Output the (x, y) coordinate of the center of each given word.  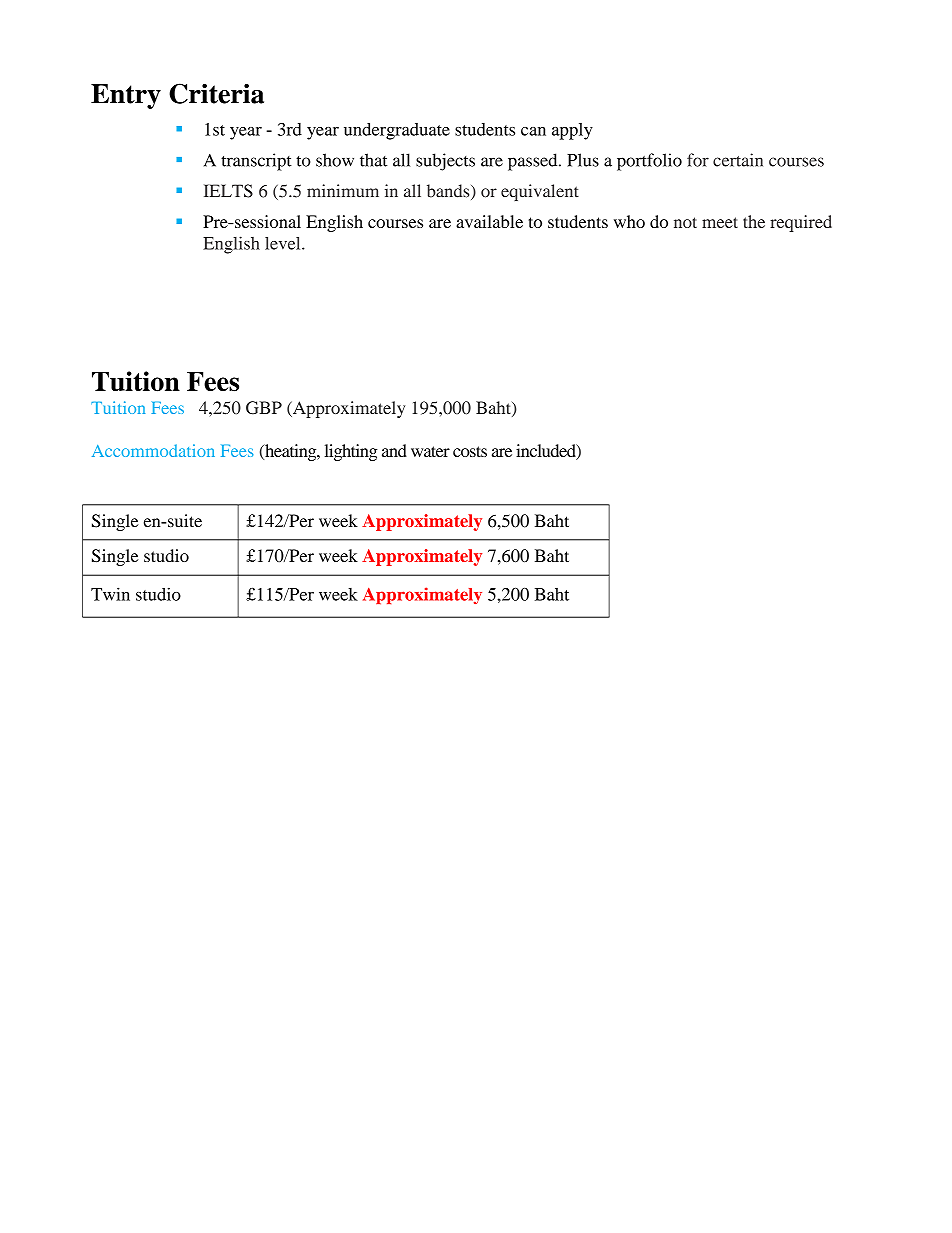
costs (470, 451)
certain (738, 160)
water (430, 451)
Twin (110, 594)
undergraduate (397, 131)
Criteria (216, 93)
